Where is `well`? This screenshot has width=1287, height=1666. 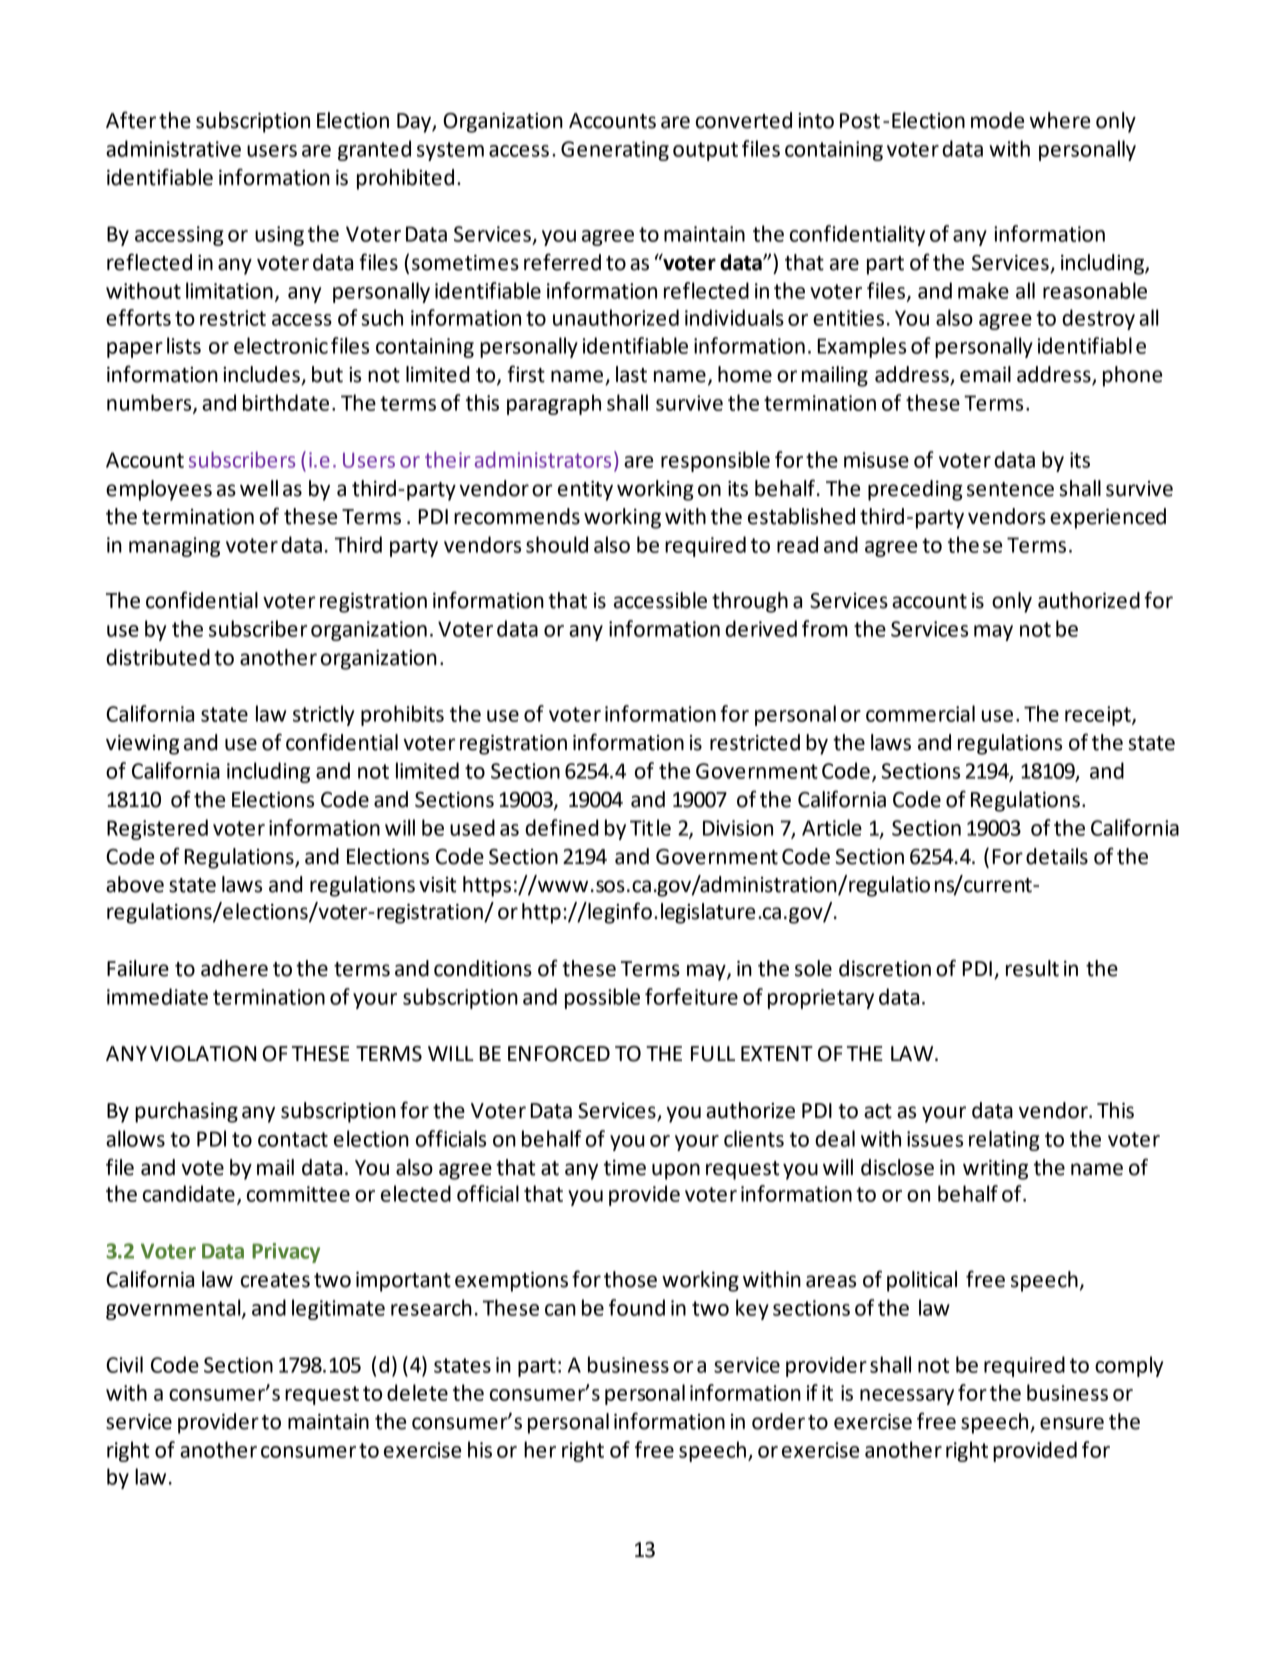 well is located at coordinates (259, 488).
